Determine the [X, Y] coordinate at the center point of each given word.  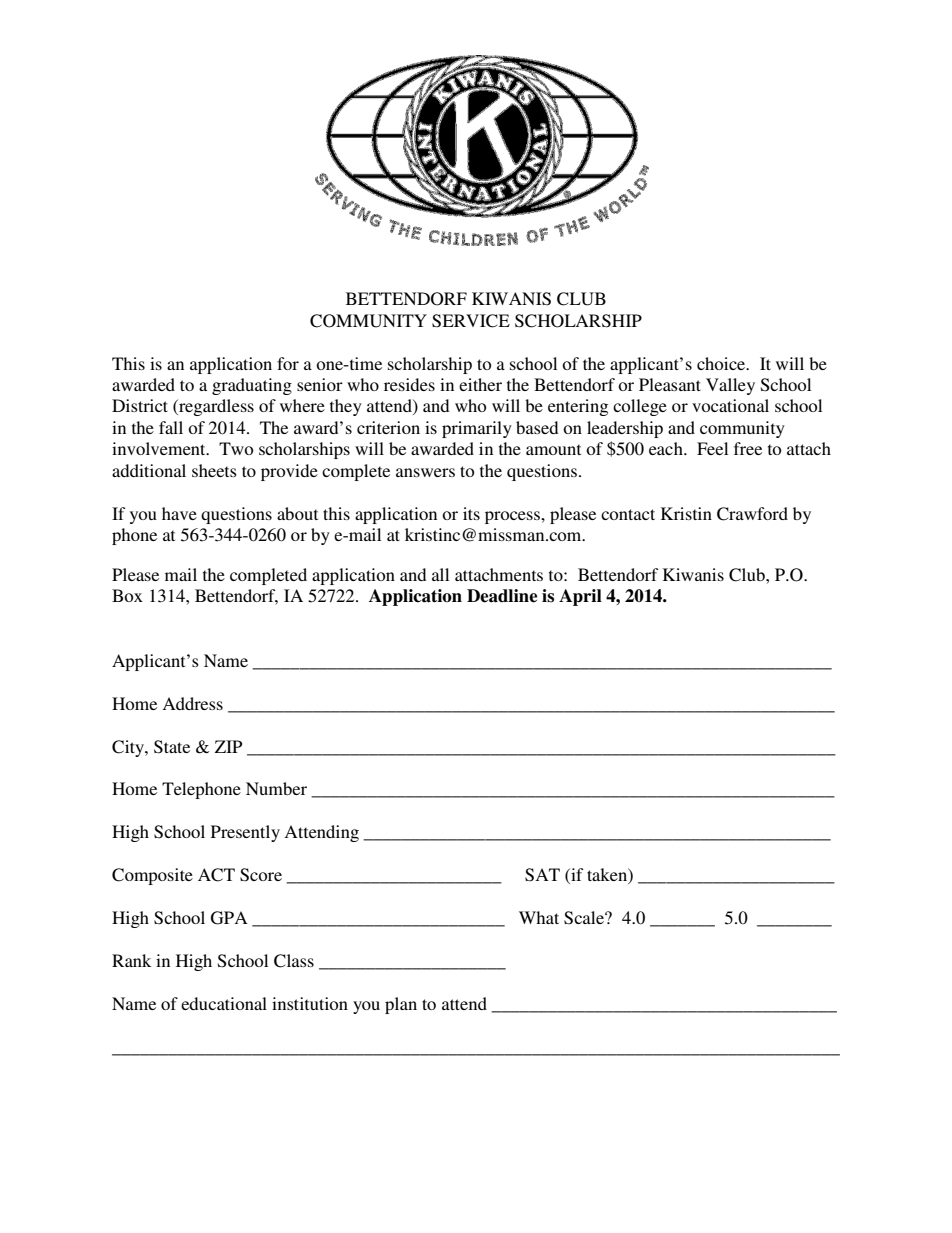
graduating [252, 386]
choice [722, 363]
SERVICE [471, 321]
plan [401, 1005]
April [580, 597]
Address [192, 703]
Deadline [502, 596]
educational [224, 1003]
